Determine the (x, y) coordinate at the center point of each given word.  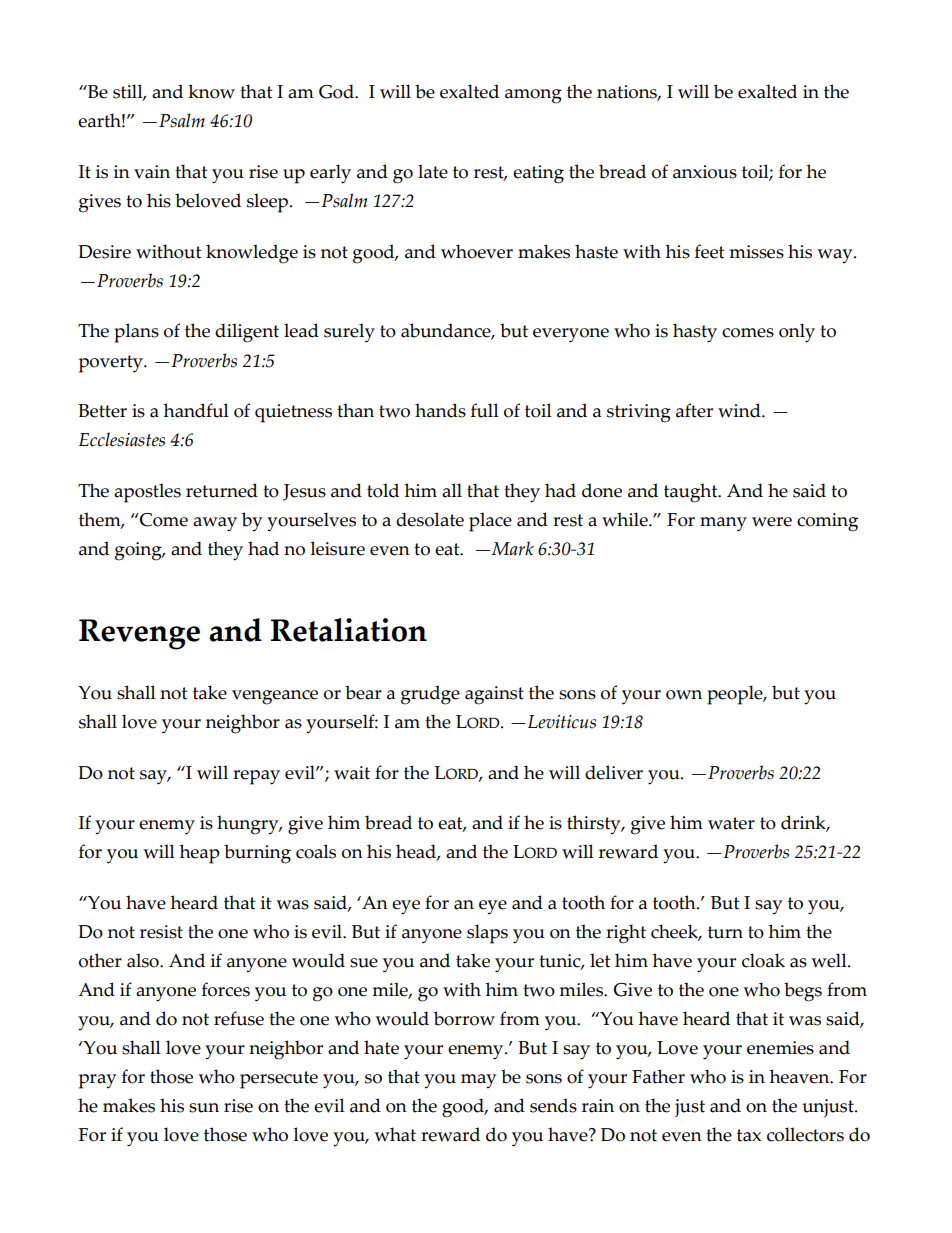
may (478, 1081)
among (533, 96)
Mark (512, 548)
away (215, 524)
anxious (705, 172)
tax (749, 1135)
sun (204, 1108)
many (723, 524)
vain (152, 172)
